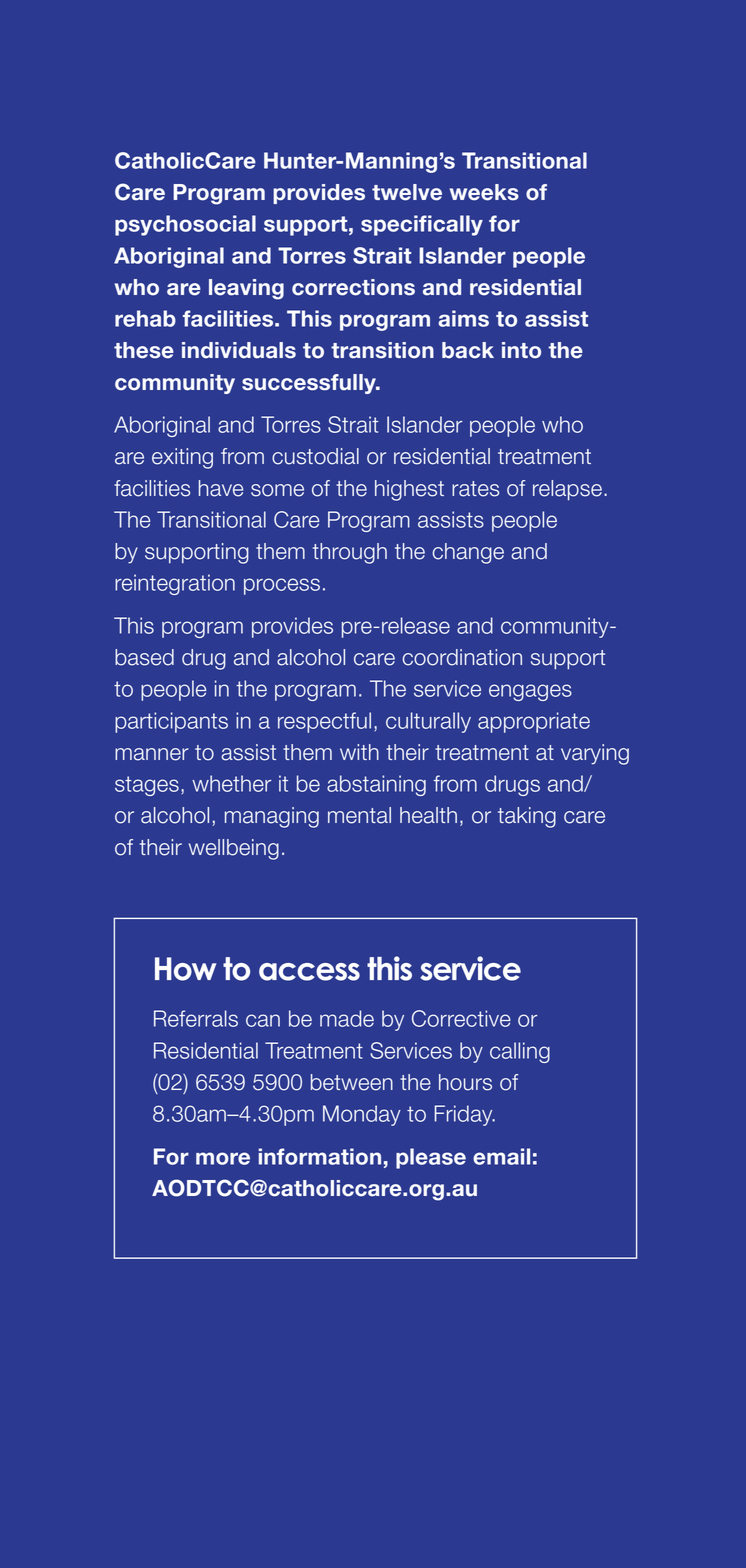 The image size is (746, 1568). What do you see at coordinates (185, 225) in the page?
I see `psychosocial` at bounding box center [185, 225].
